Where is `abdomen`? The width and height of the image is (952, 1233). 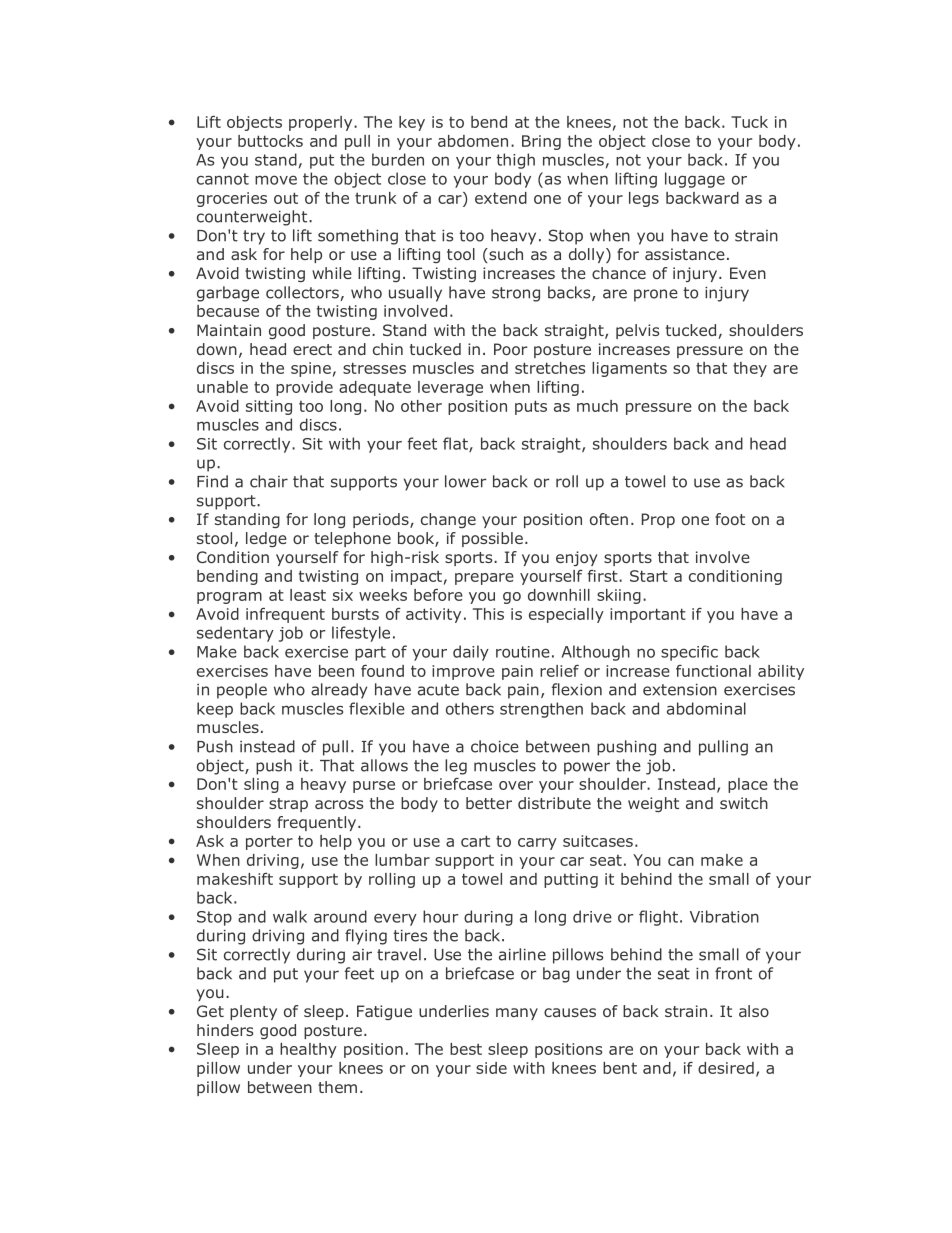 abdomen is located at coordinates (473, 141).
